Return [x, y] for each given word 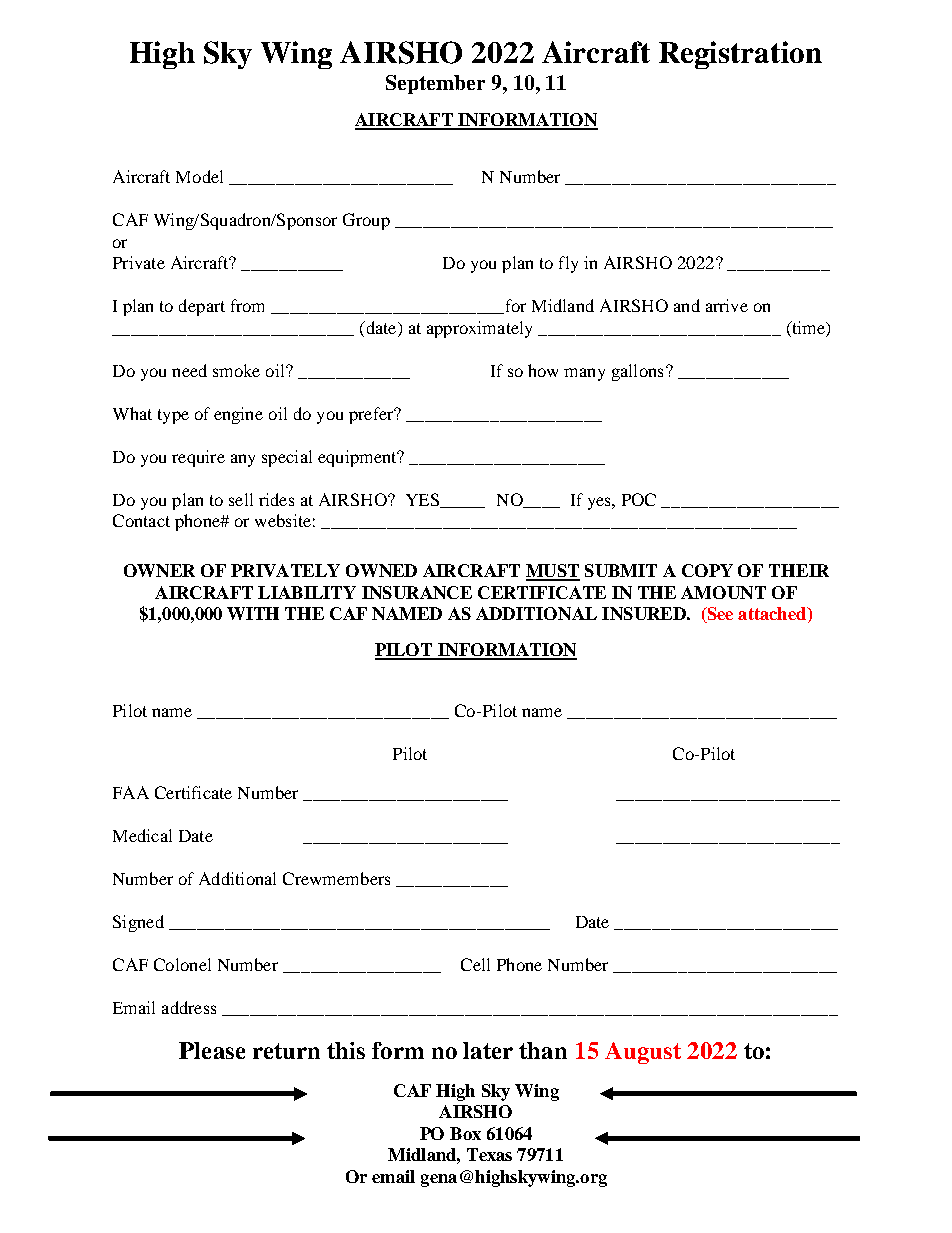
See [719, 615]
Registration [740, 55]
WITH [253, 613]
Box [465, 1133]
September [435, 84]
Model [199, 176]
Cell [475, 964]
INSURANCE [417, 592]
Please [212, 1050]
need [189, 370]
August [643, 1053]
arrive [727, 305]
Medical [142, 835]
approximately [479, 329]
